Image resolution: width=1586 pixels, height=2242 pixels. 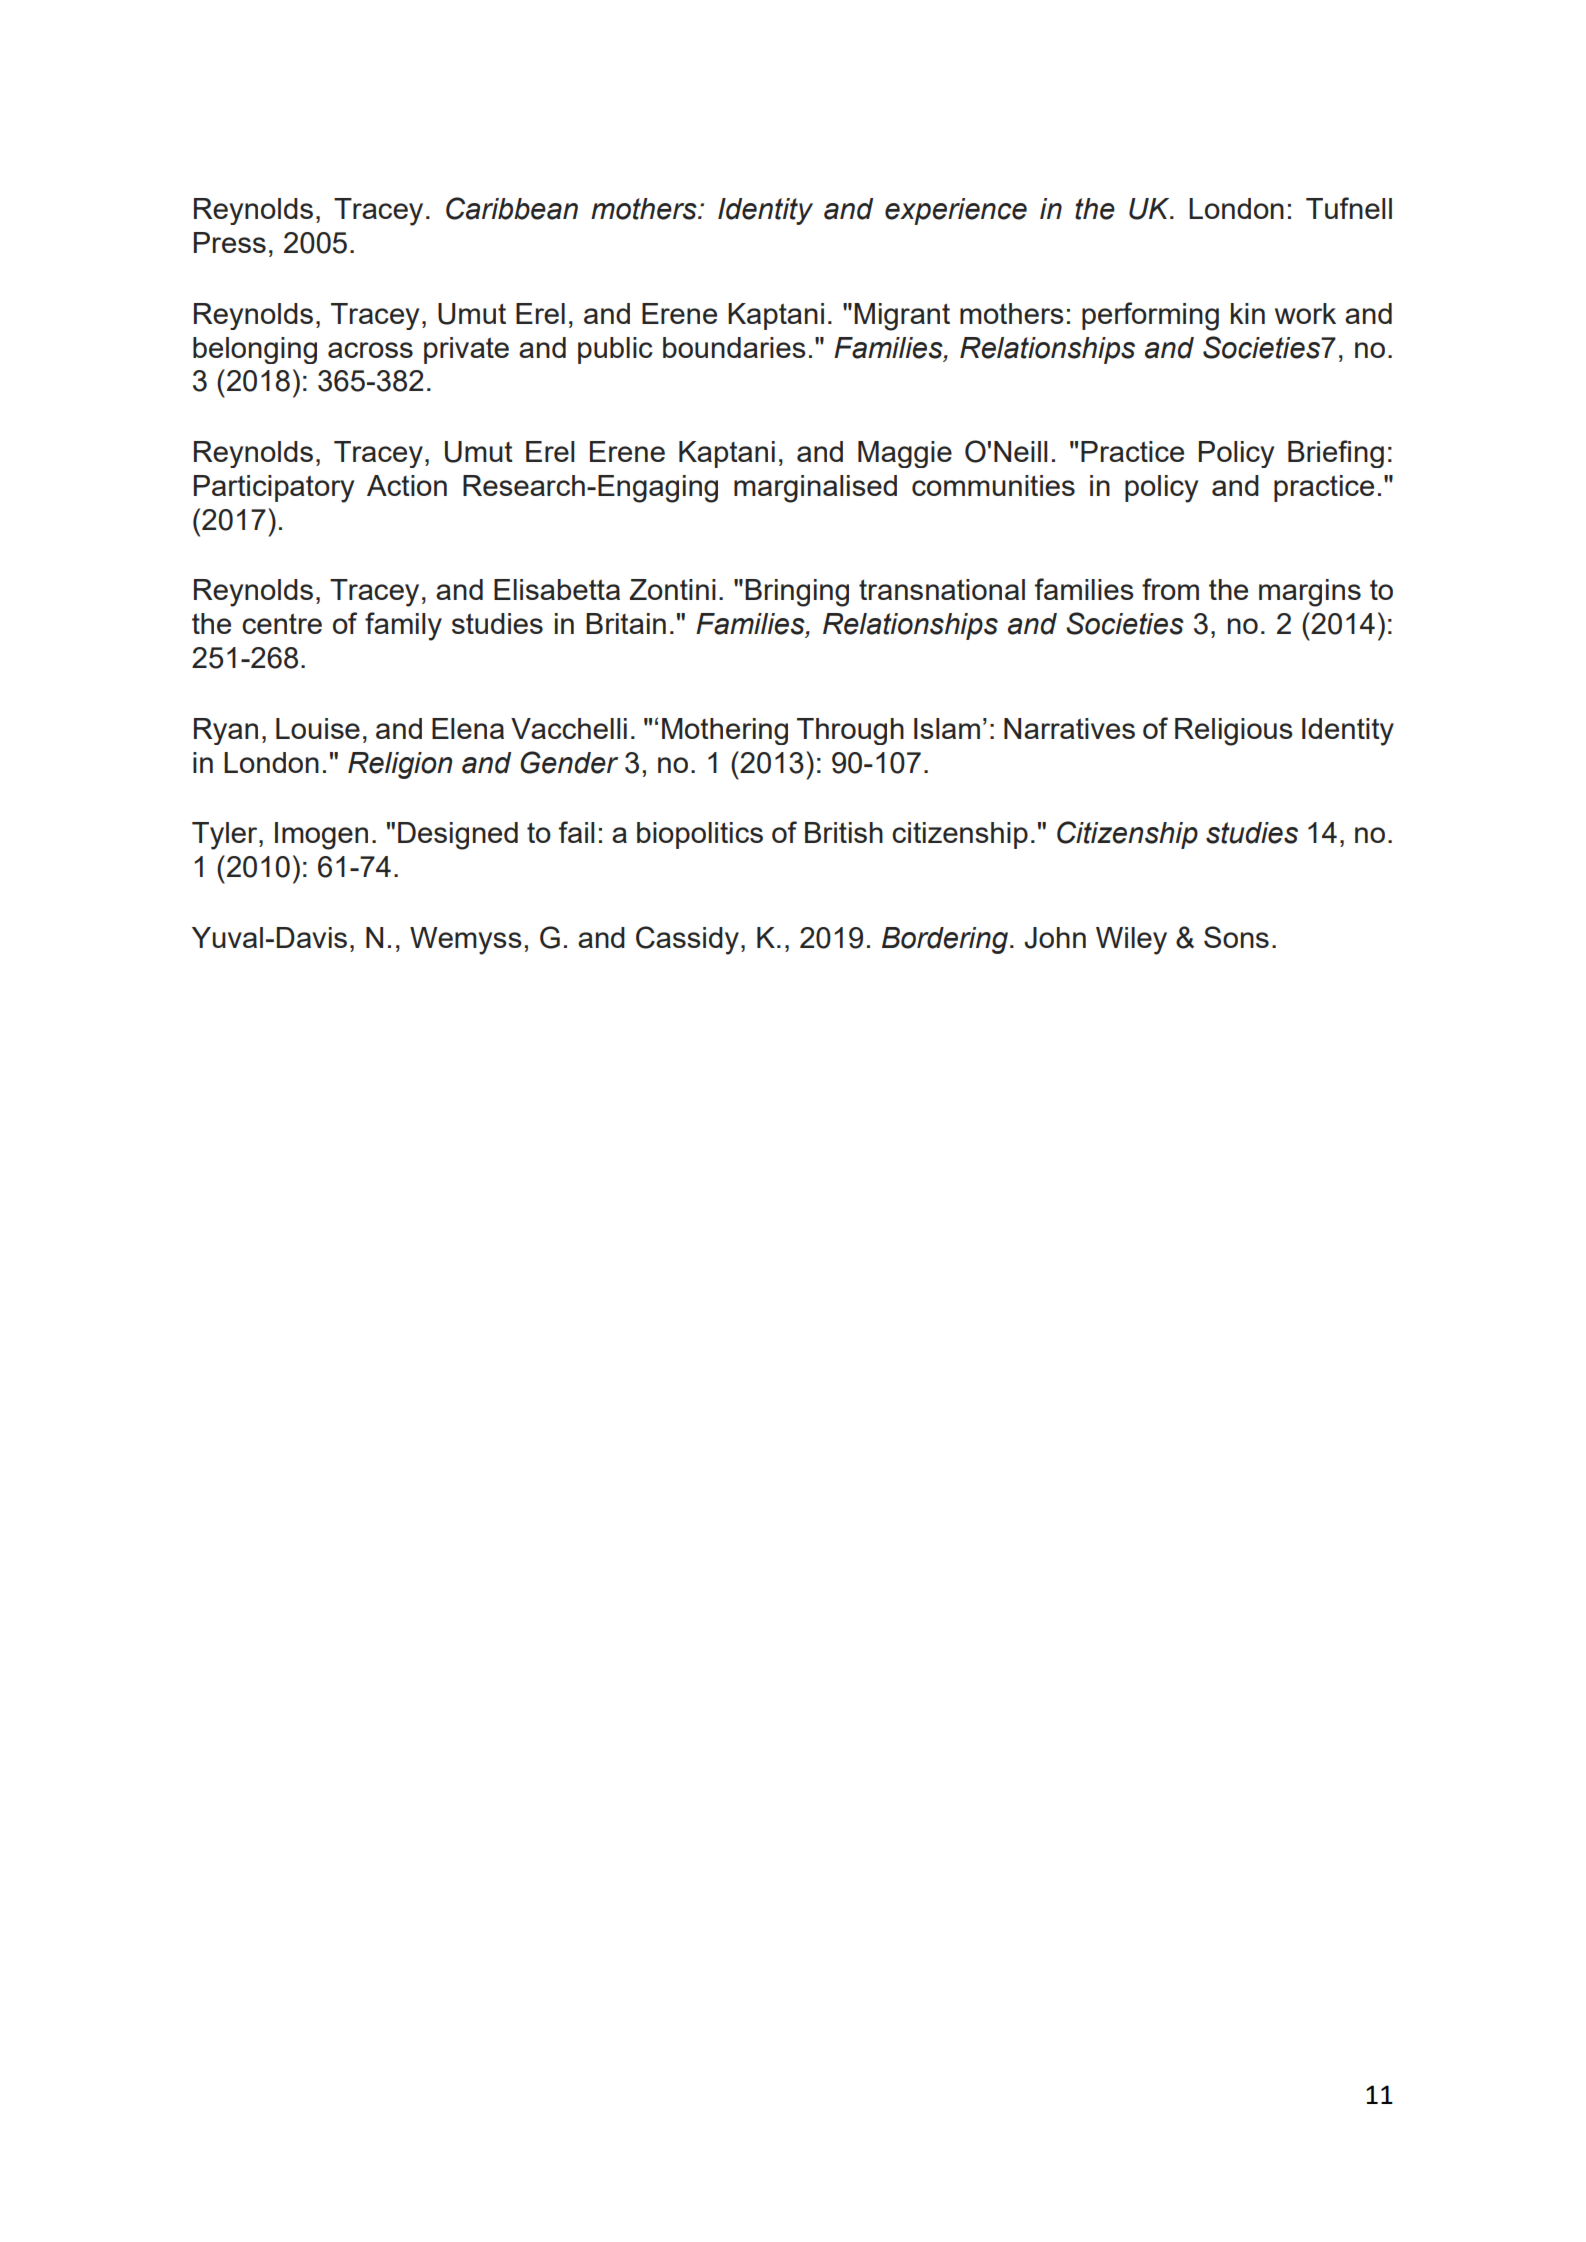 I want to click on Cassidy, so click(x=687, y=940).
